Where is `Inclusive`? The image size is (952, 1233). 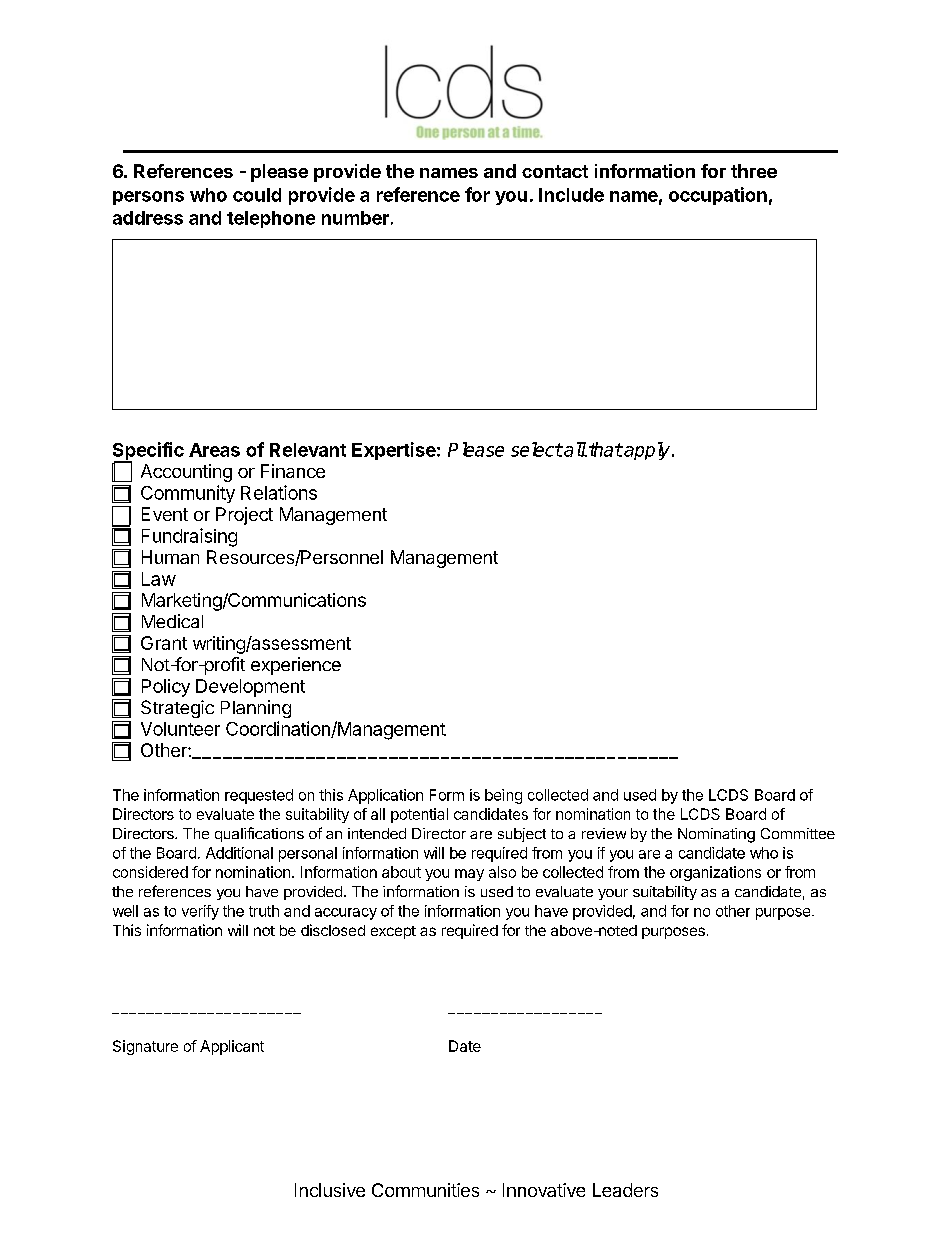 Inclusive is located at coordinates (330, 1190).
